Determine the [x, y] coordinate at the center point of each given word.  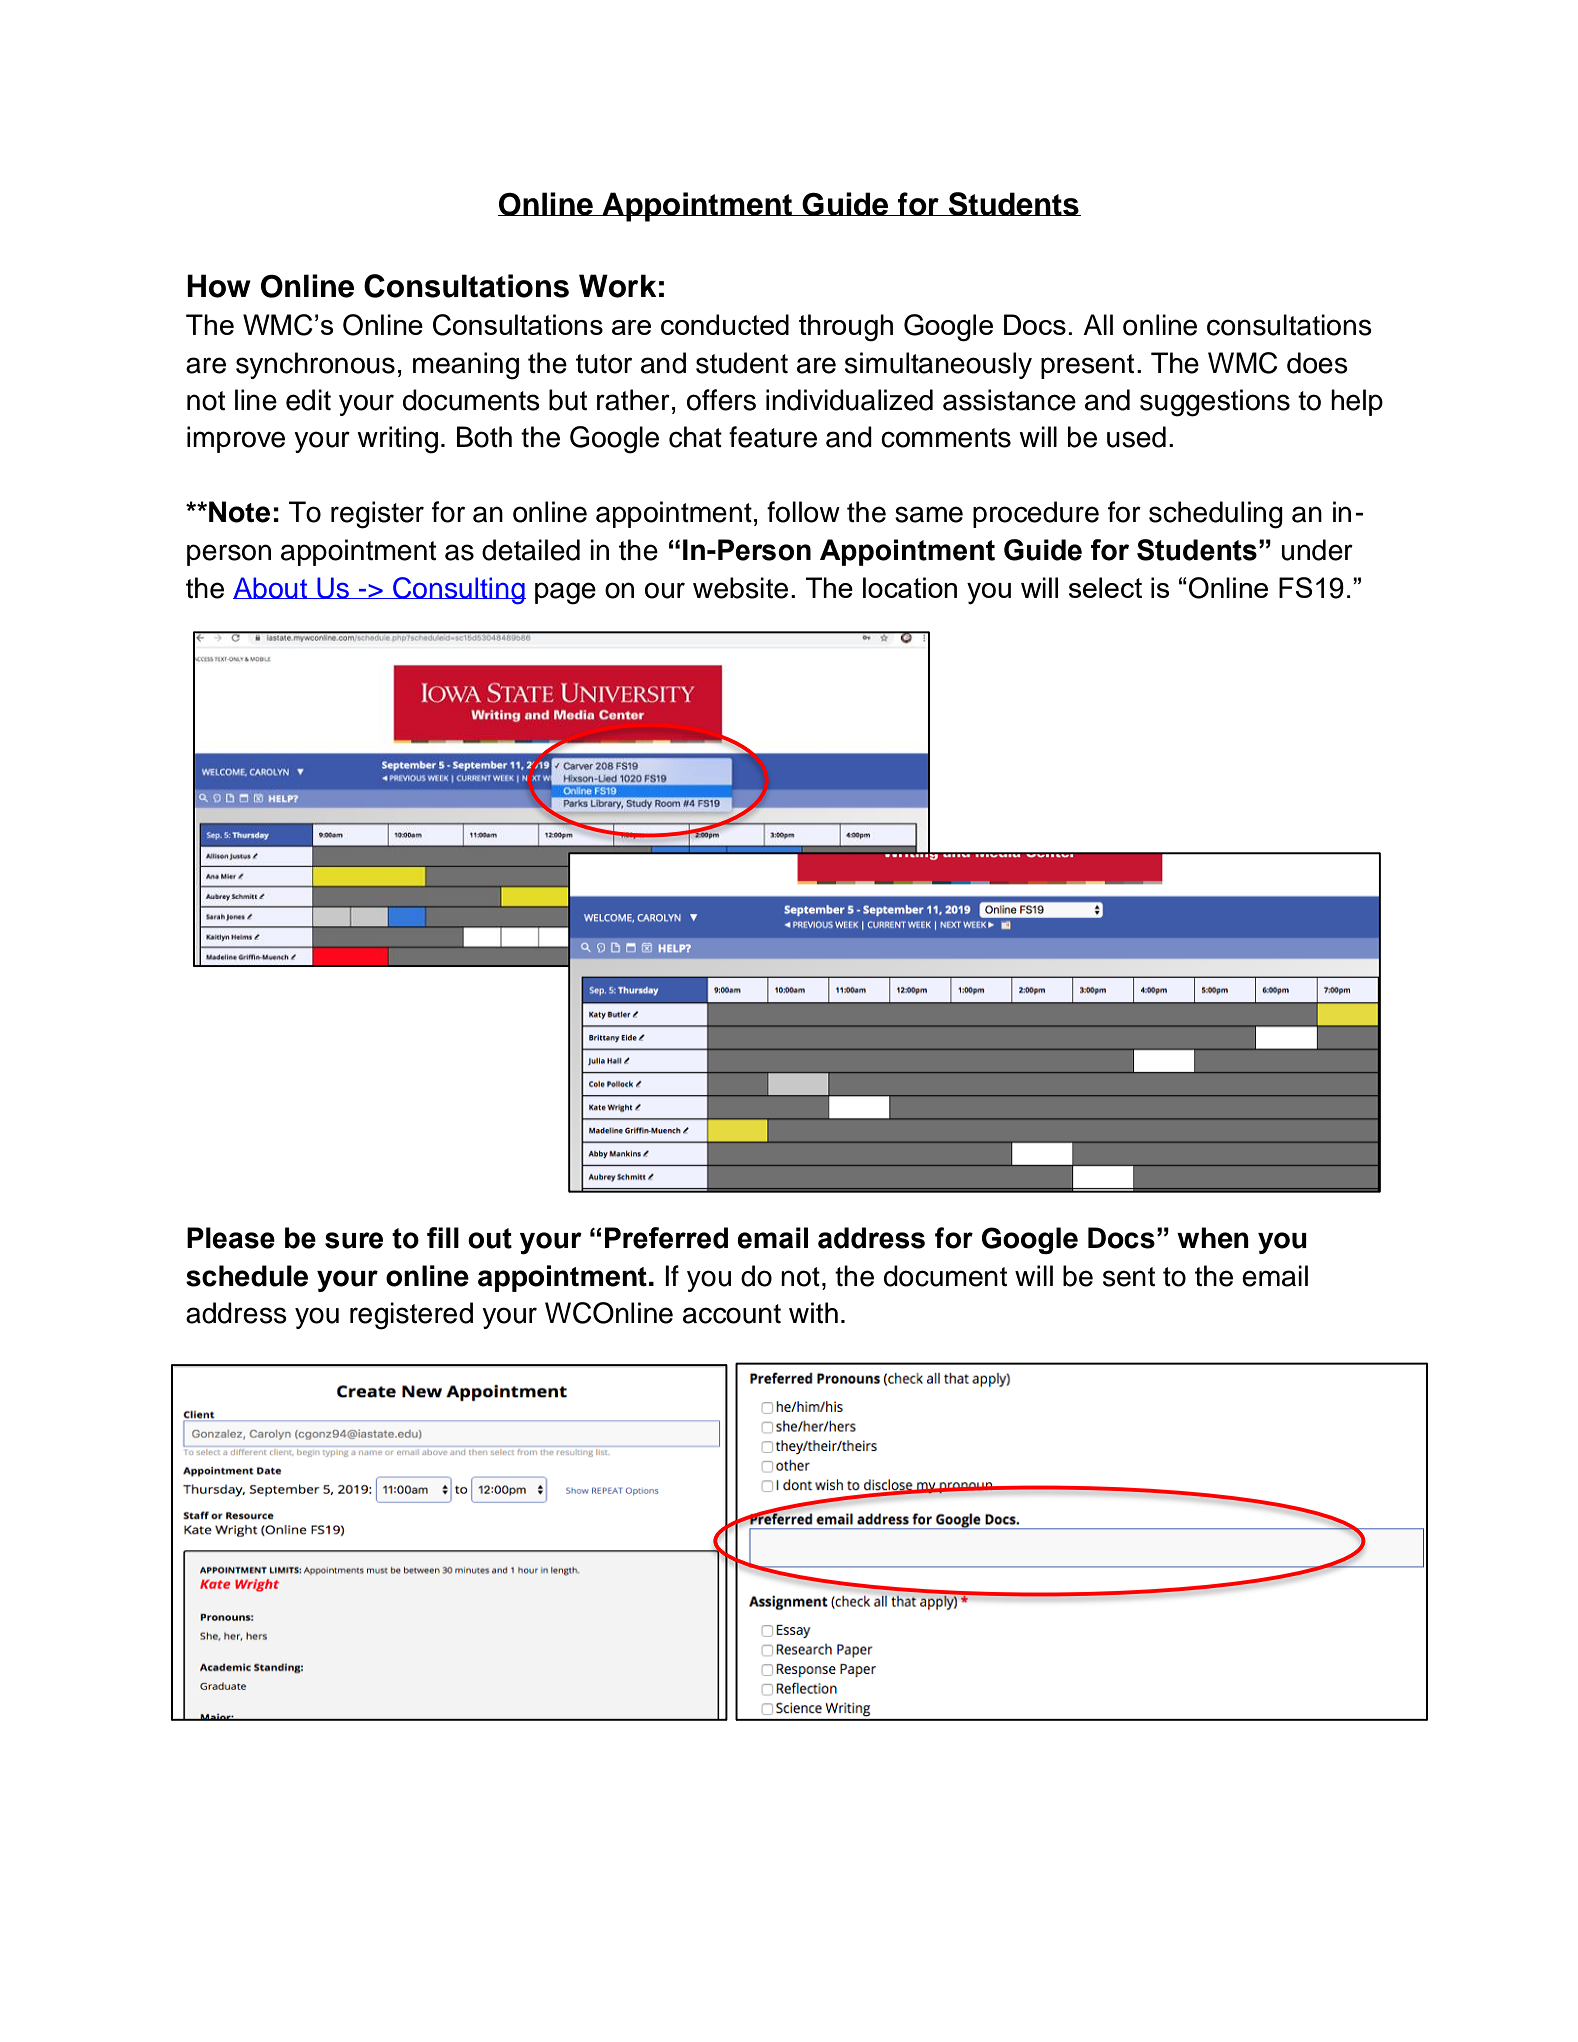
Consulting [458, 590]
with [813, 1313]
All [1098, 324]
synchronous [315, 365]
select [1105, 587]
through [846, 328]
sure [354, 1240]
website [740, 588]
